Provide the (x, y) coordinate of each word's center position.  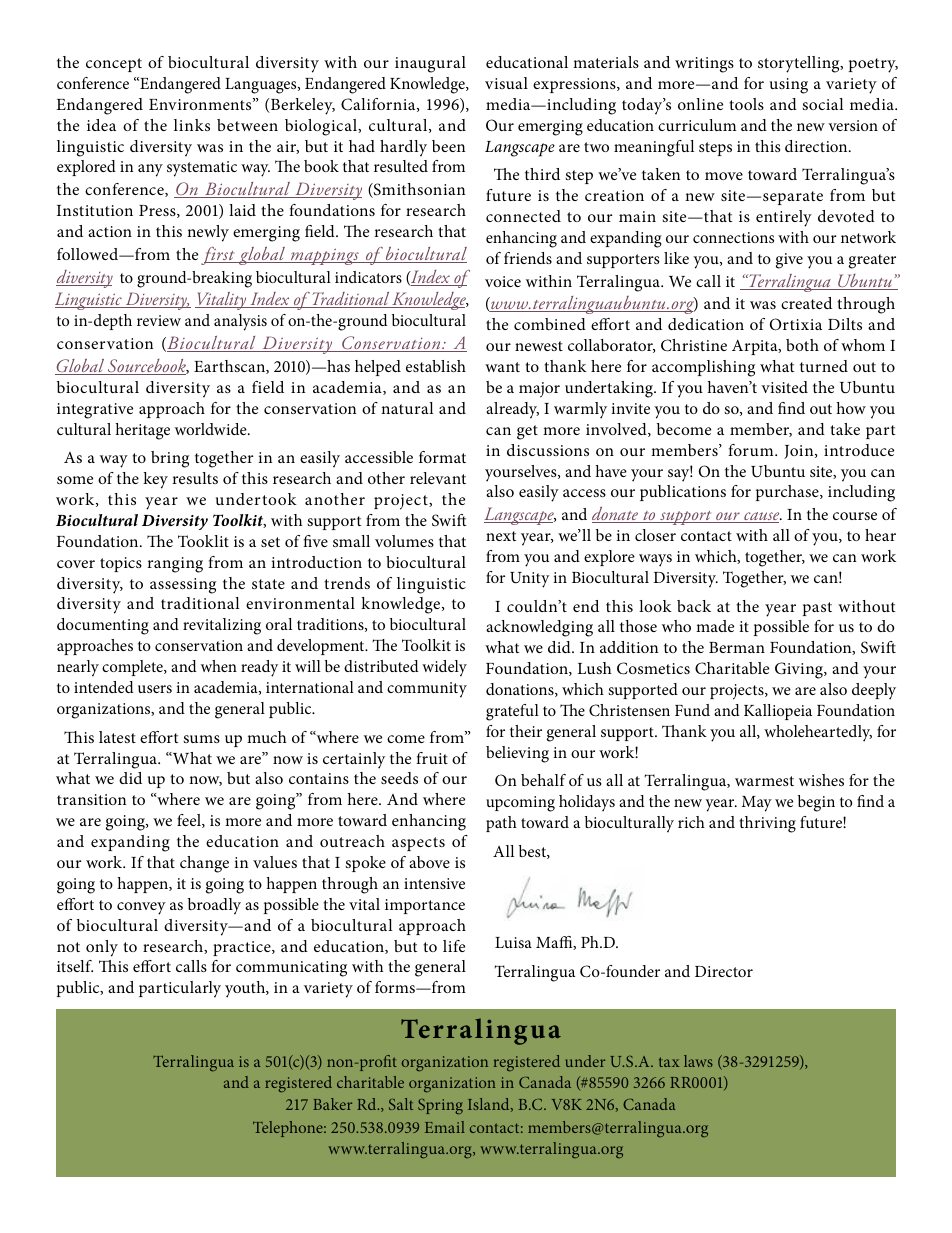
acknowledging (539, 628)
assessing (183, 586)
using (789, 86)
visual (506, 83)
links (192, 125)
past (817, 609)
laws (698, 1061)
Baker (332, 1104)
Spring (440, 1106)
